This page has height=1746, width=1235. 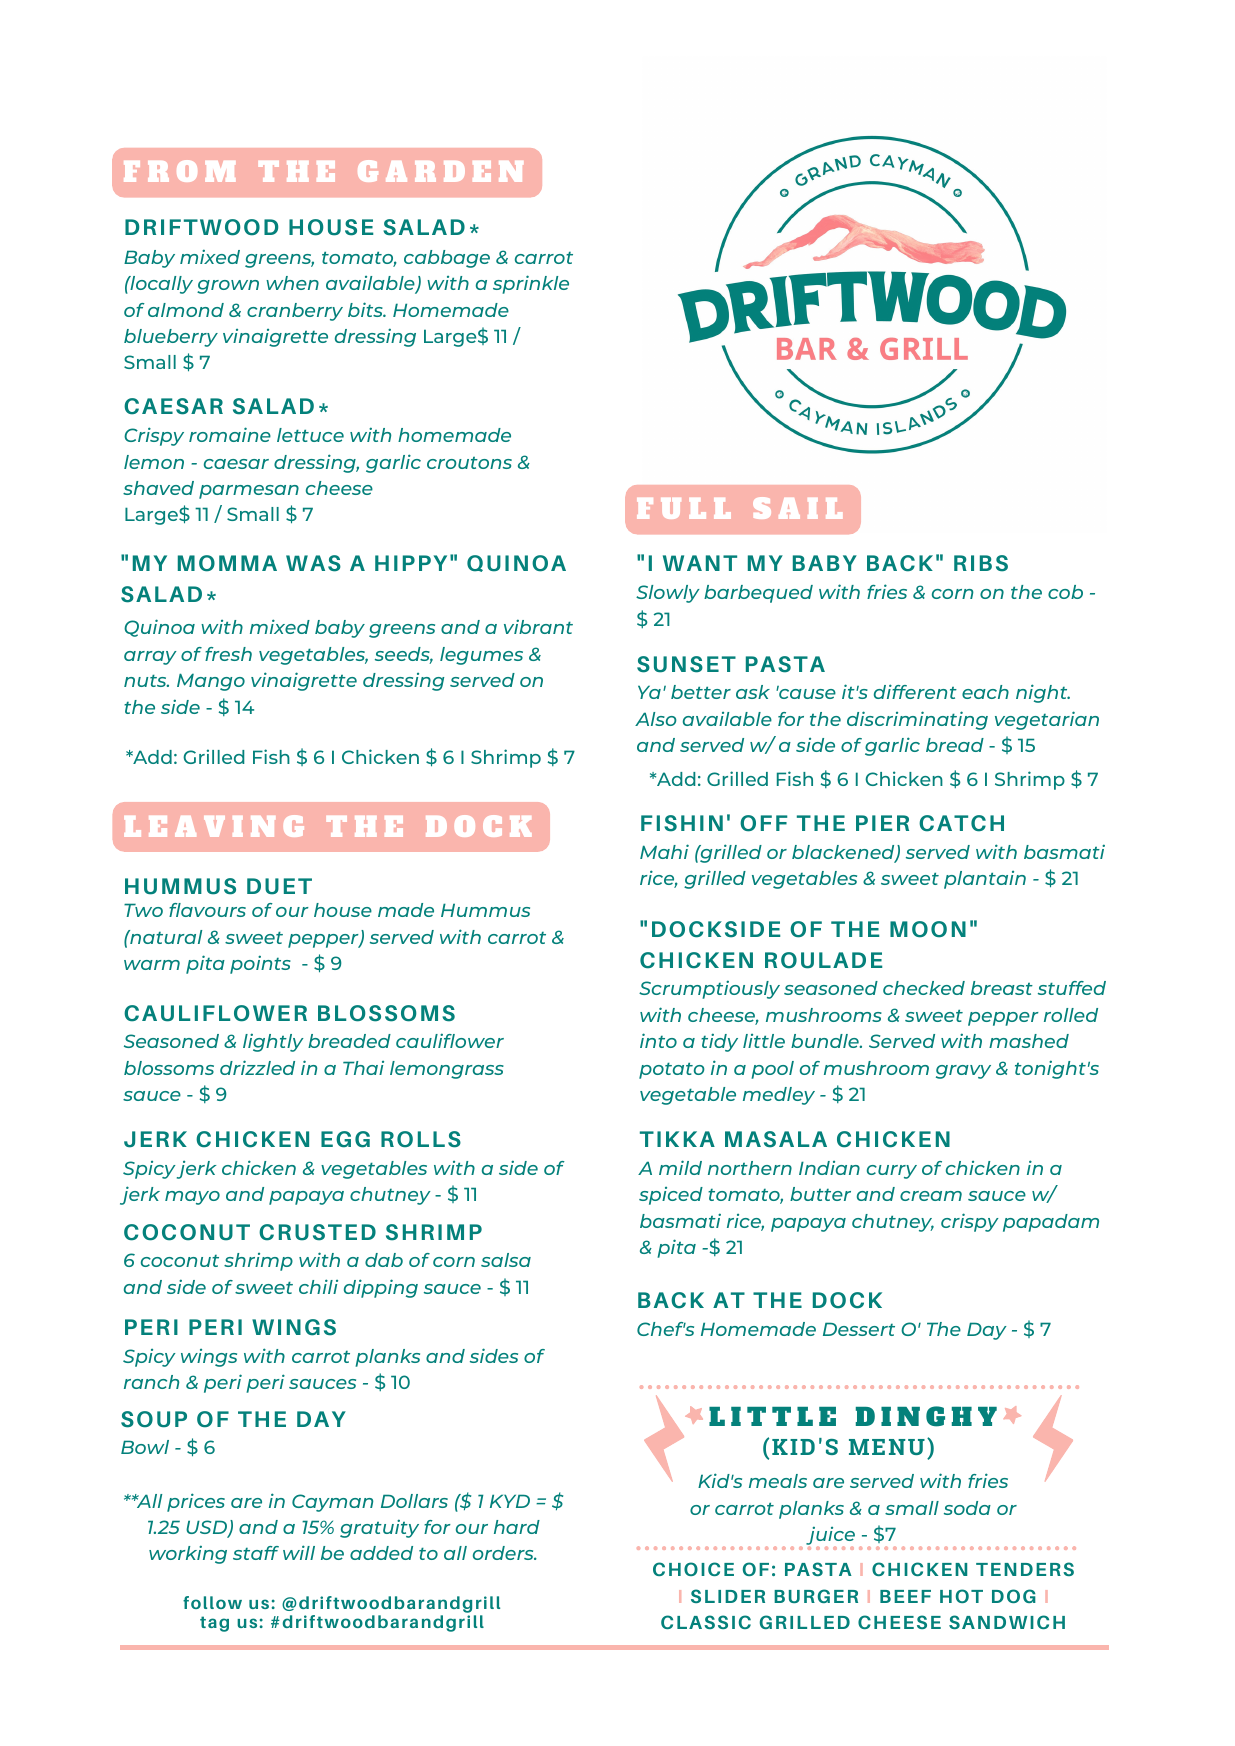 What do you see at coordinates (928, 929) in the page?
I see `MOON` at bounding box center [928, 929].
